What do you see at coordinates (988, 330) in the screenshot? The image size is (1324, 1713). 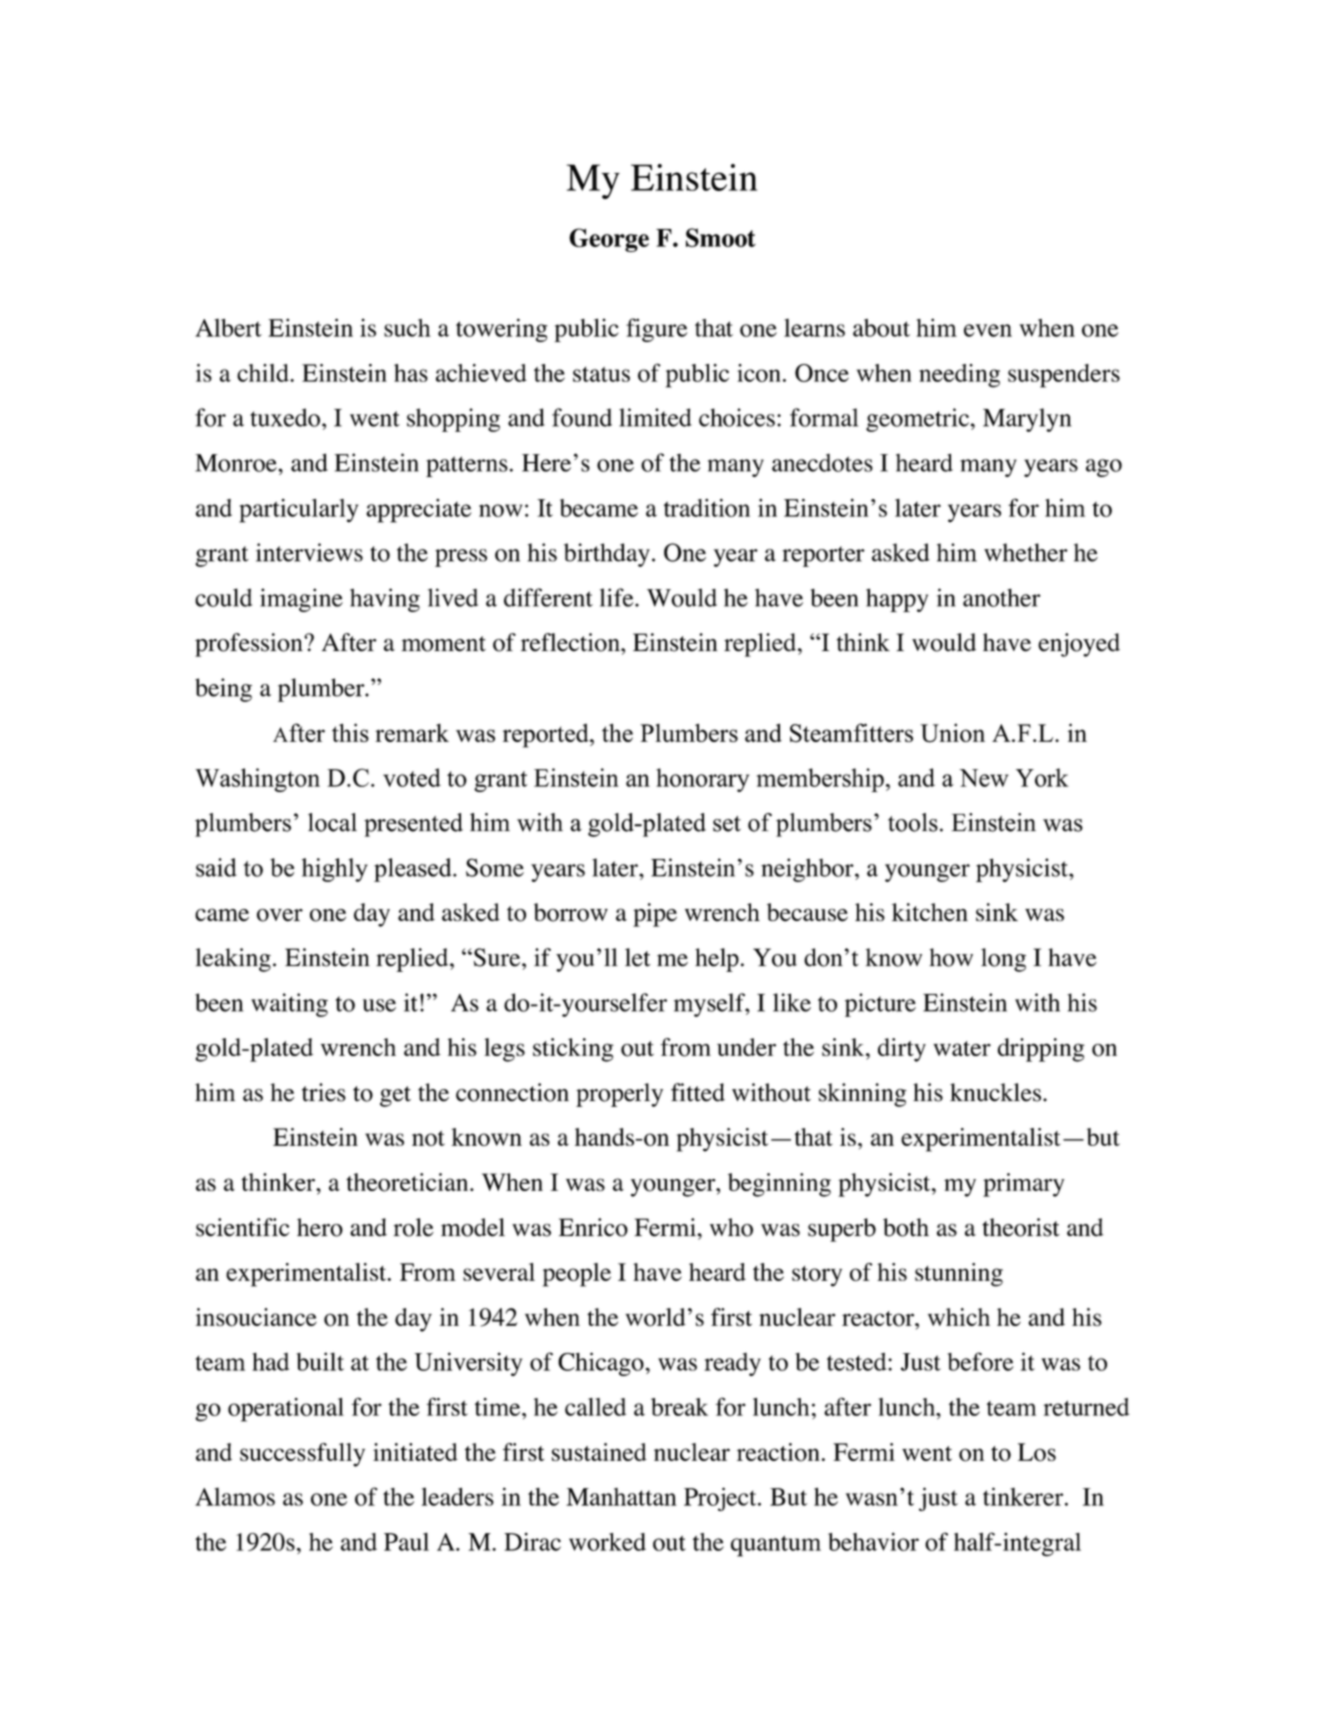 I see `even` at bounding box center [988, 330].
